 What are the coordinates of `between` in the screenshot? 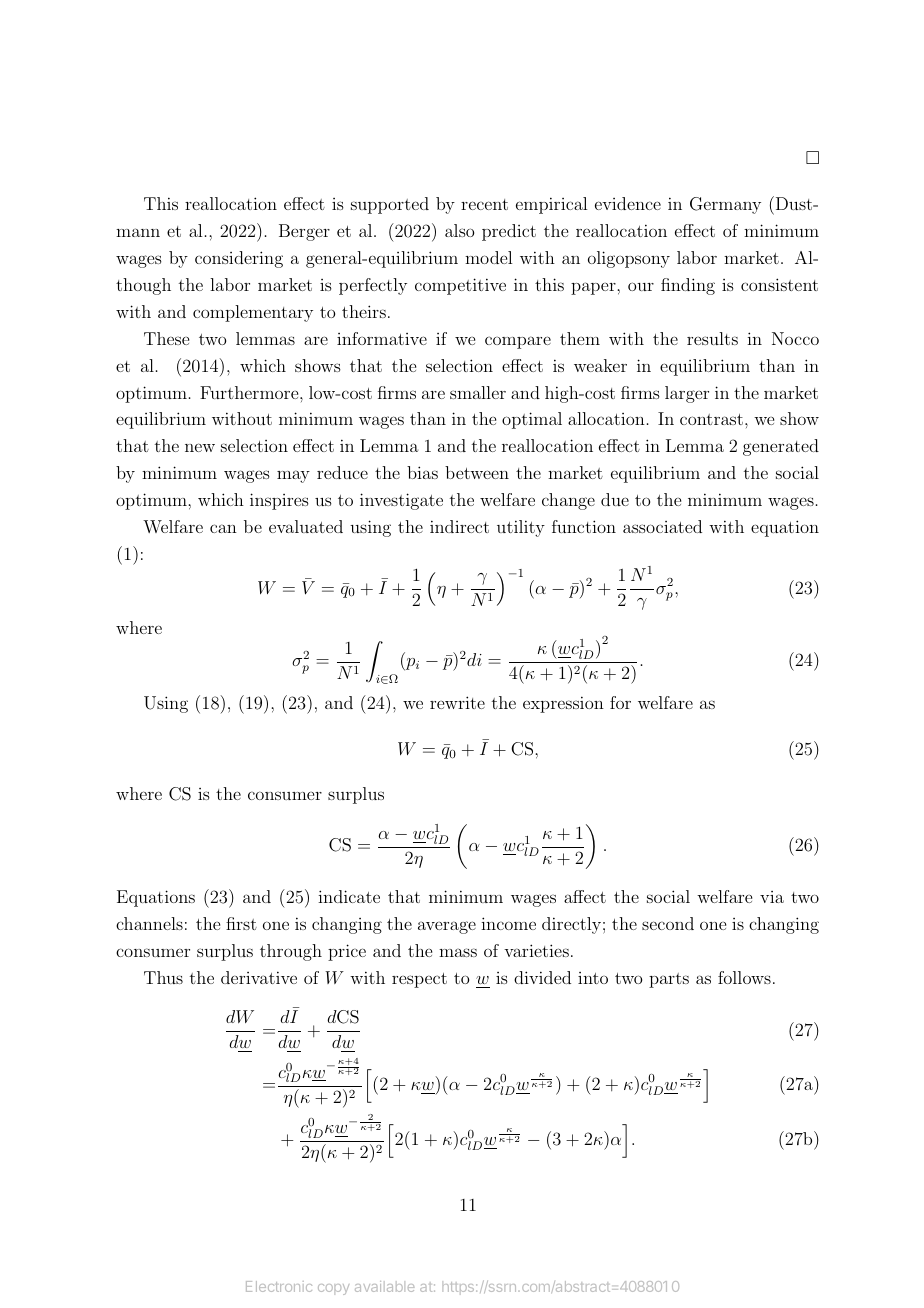 It's located at (477, 472).
